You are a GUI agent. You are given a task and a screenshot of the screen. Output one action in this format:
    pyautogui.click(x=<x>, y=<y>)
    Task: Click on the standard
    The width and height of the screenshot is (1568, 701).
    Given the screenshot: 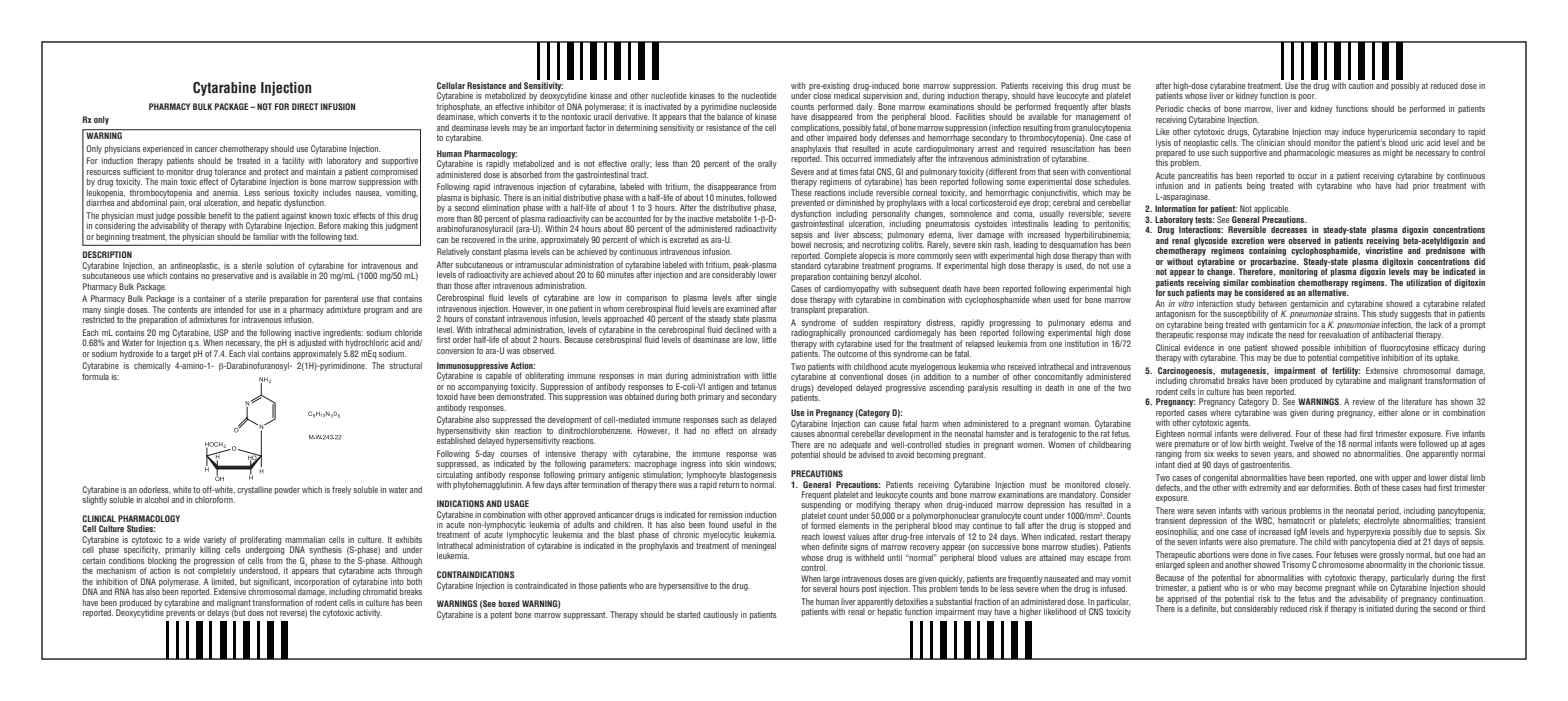 What is the action you would take?
    pyautogui.click(x=806, y=264)
